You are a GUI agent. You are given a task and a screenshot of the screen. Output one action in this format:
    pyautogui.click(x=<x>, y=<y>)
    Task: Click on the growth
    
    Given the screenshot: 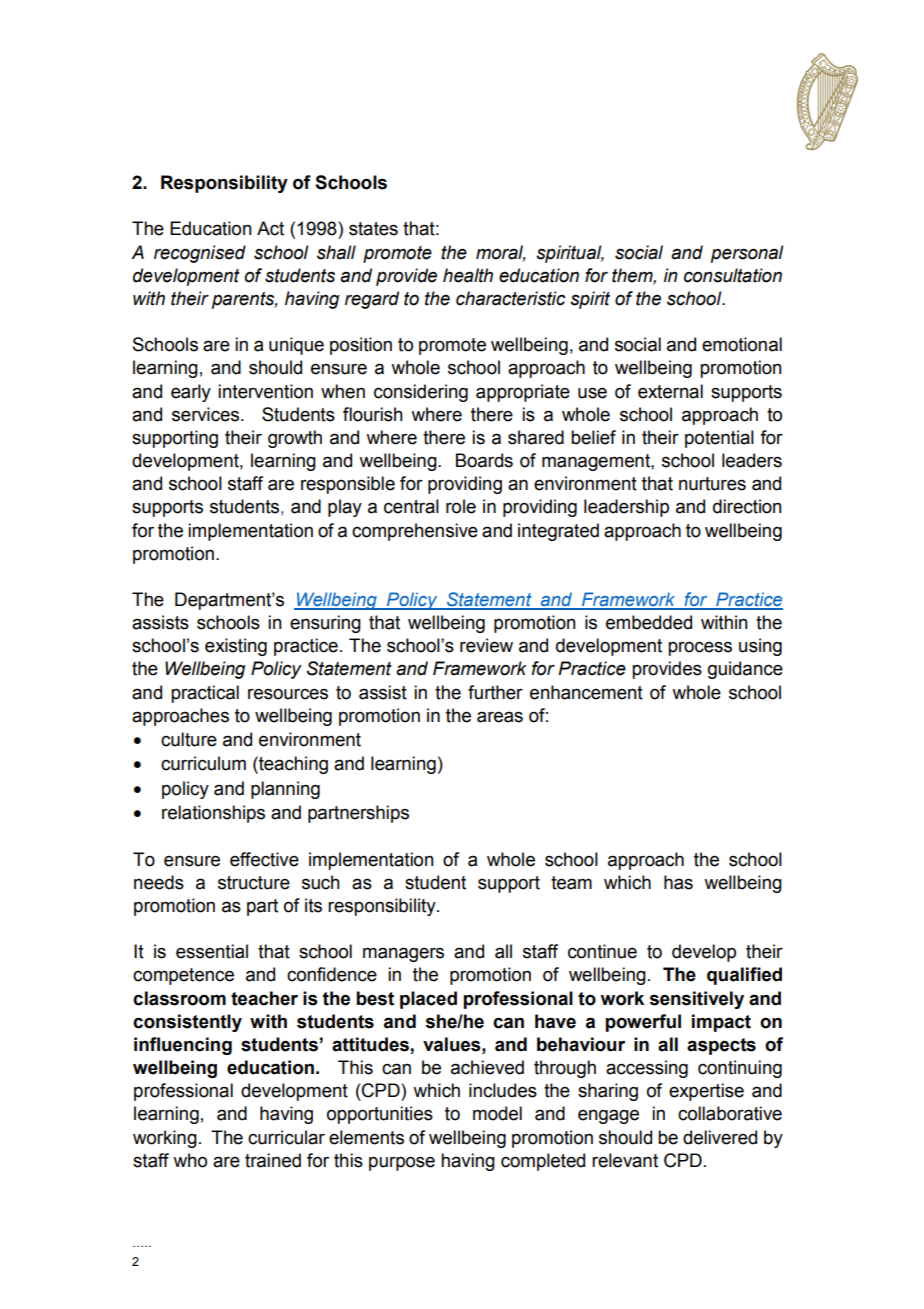 What is the action you would take?
    pyautogui.click(x=295, y=439)
